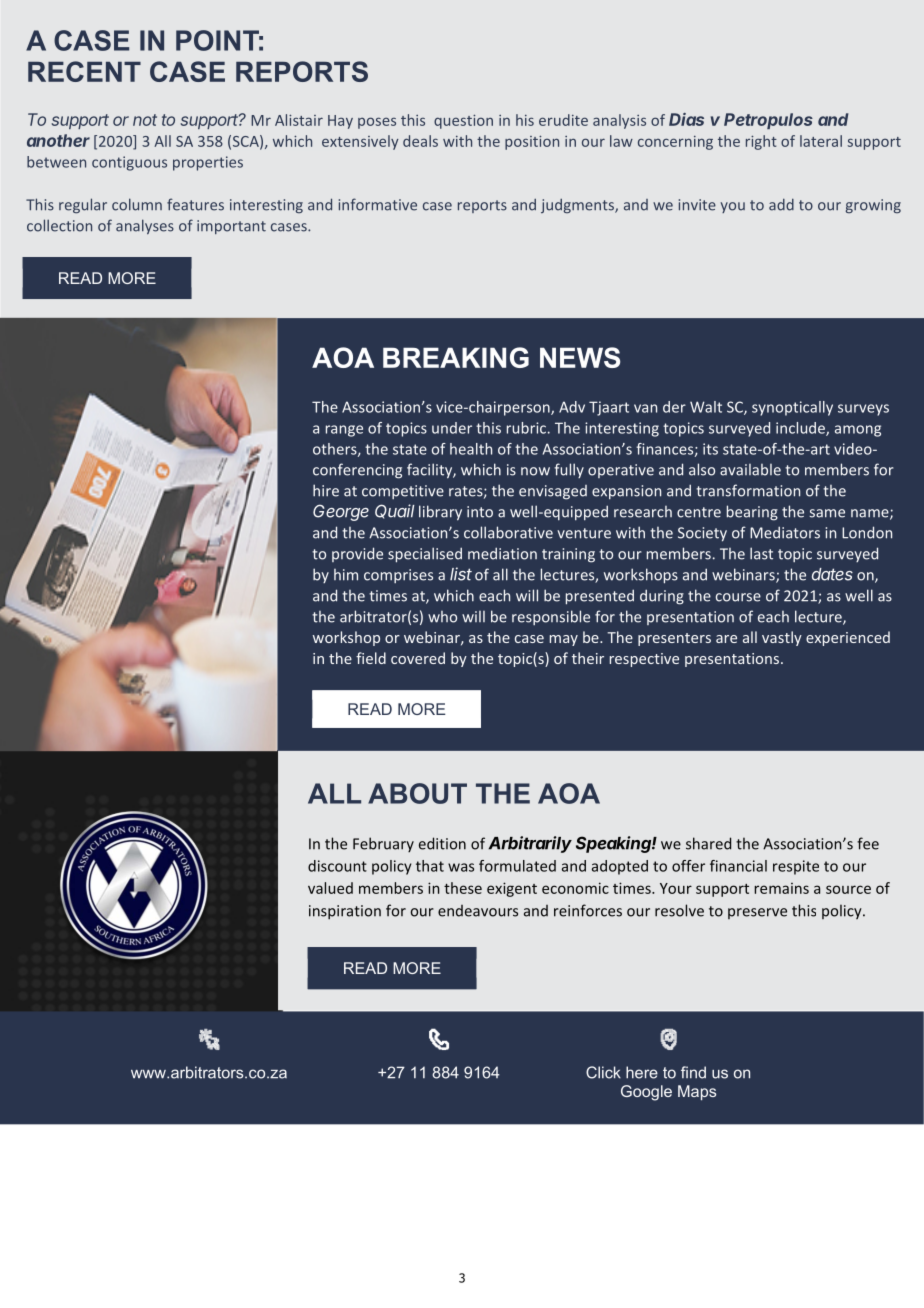 This document has height=1308, width=924. I want to click on specialised, so click(425, 555).
